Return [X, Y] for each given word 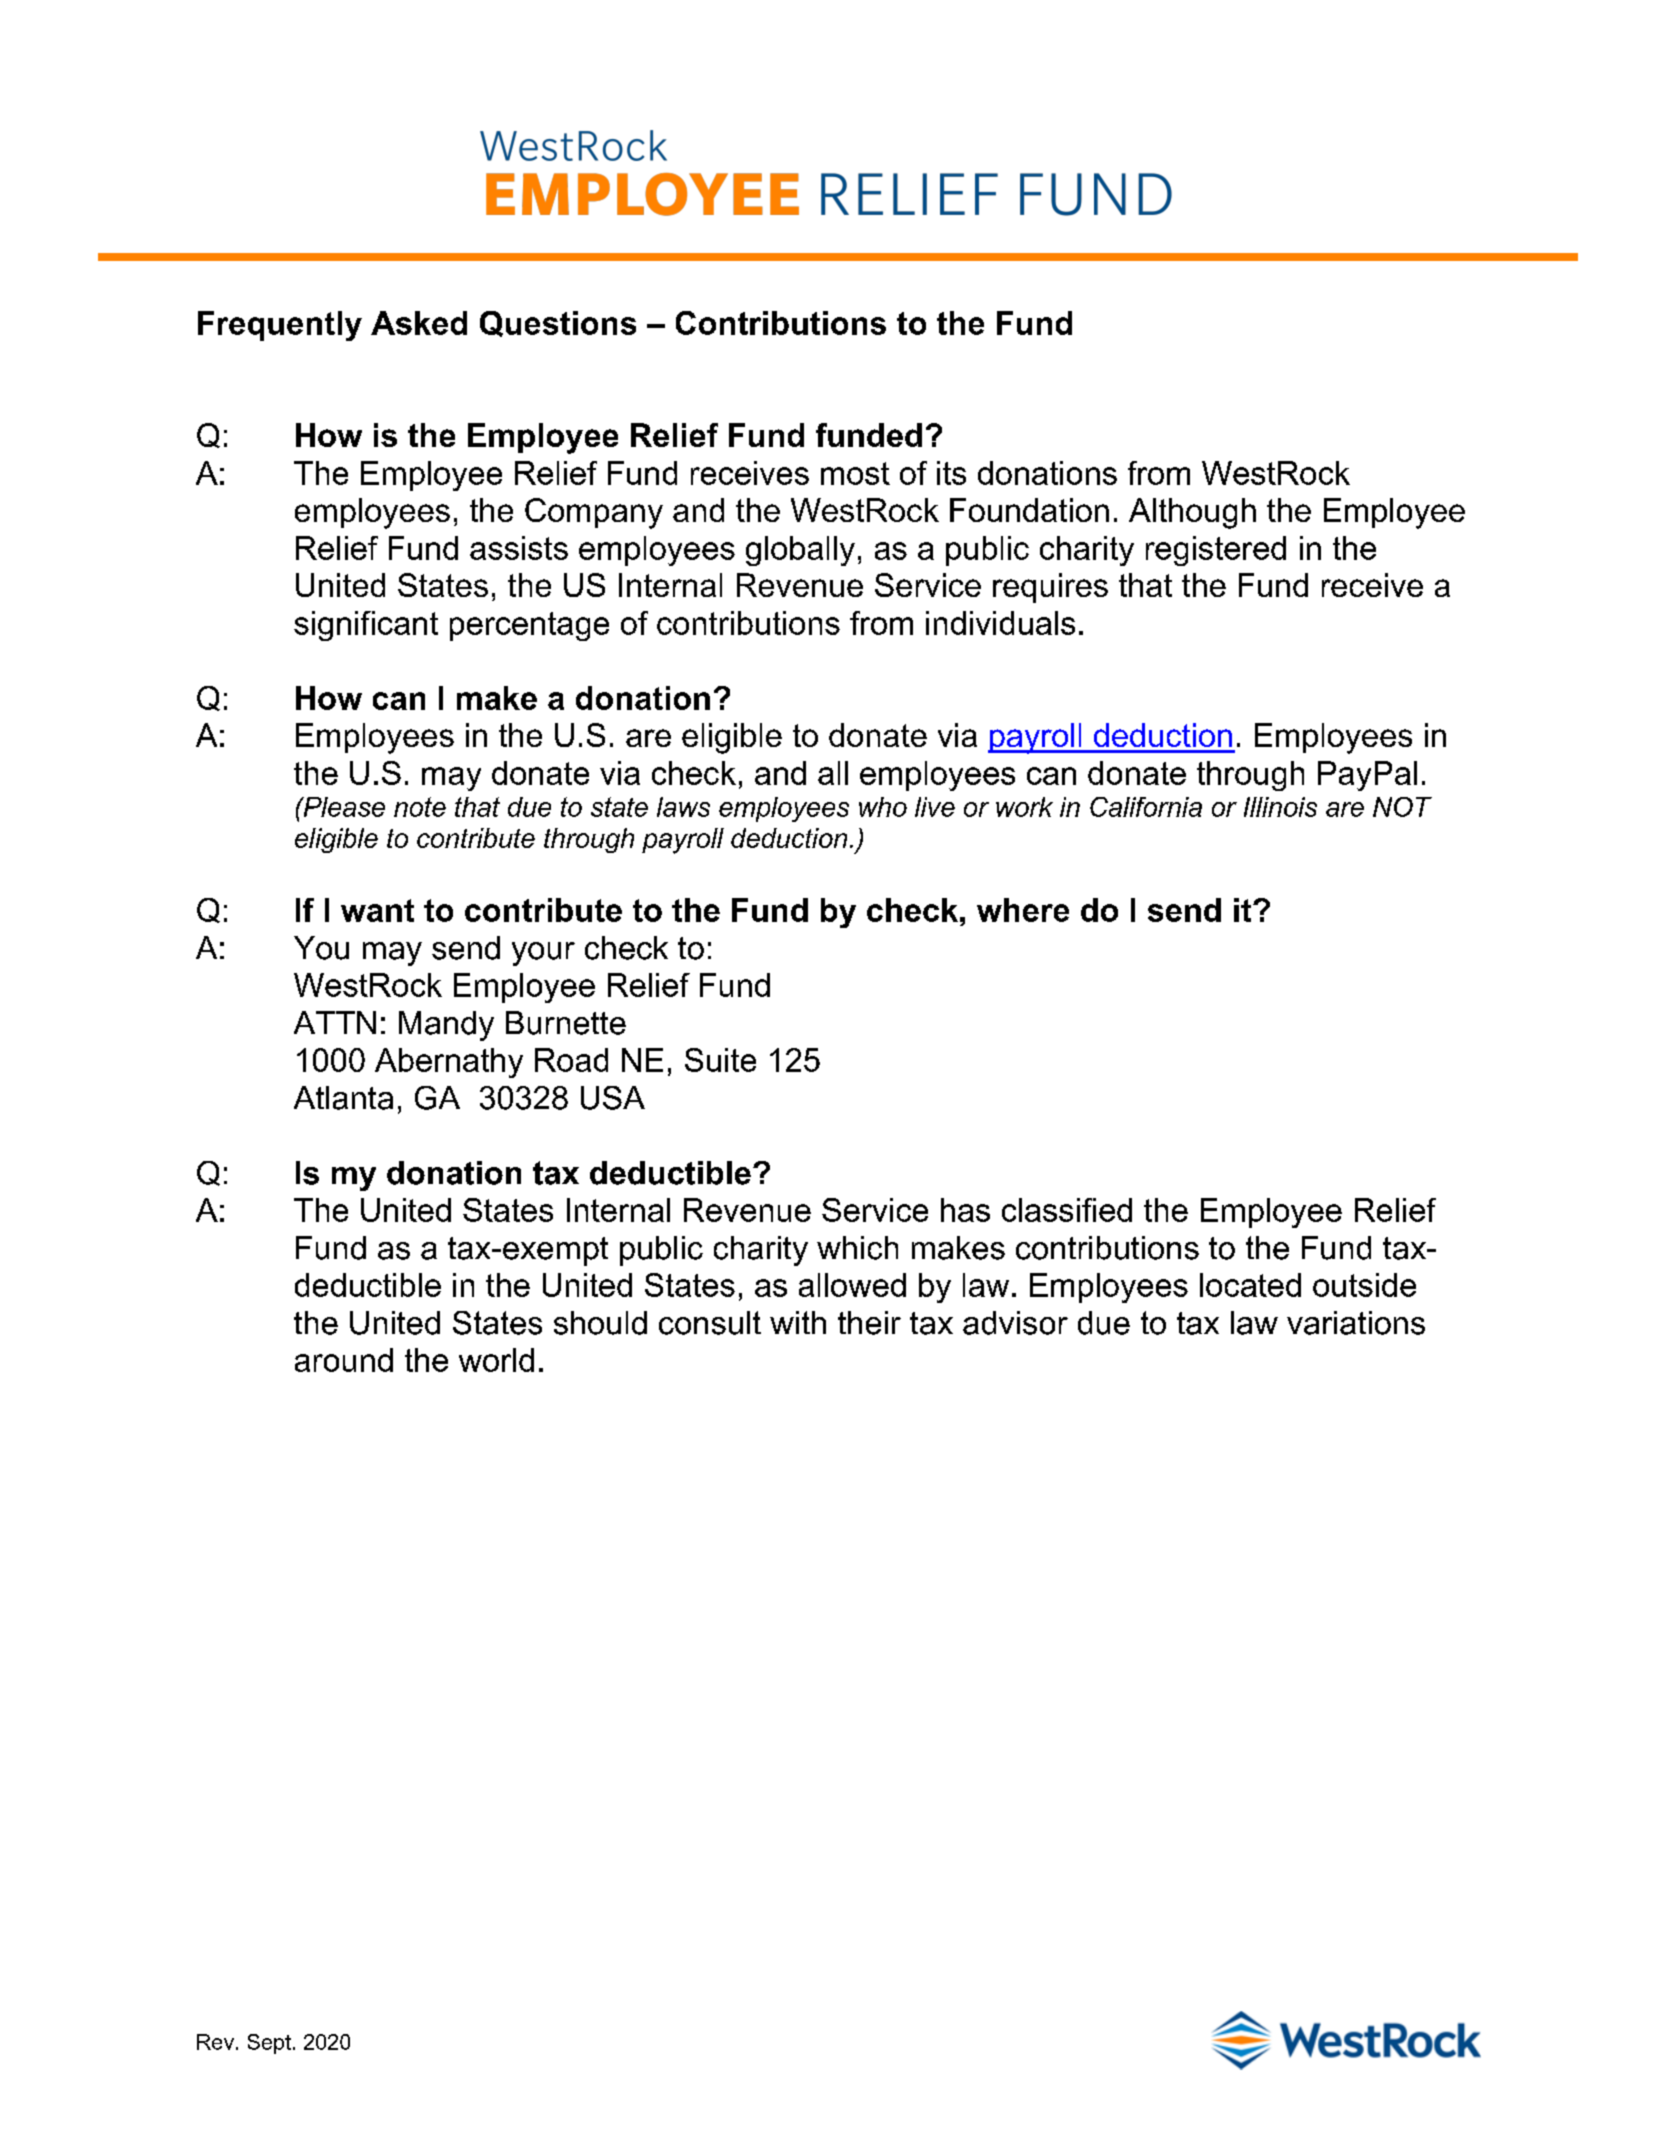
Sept [269, 2044]
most [855, 473]
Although [1192, 513]
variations [1356, 1323]
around [344, 1360]
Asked [419, 323]
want [377, 910]
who [883, 807]
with [798, 1322]
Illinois [1280, 807]
